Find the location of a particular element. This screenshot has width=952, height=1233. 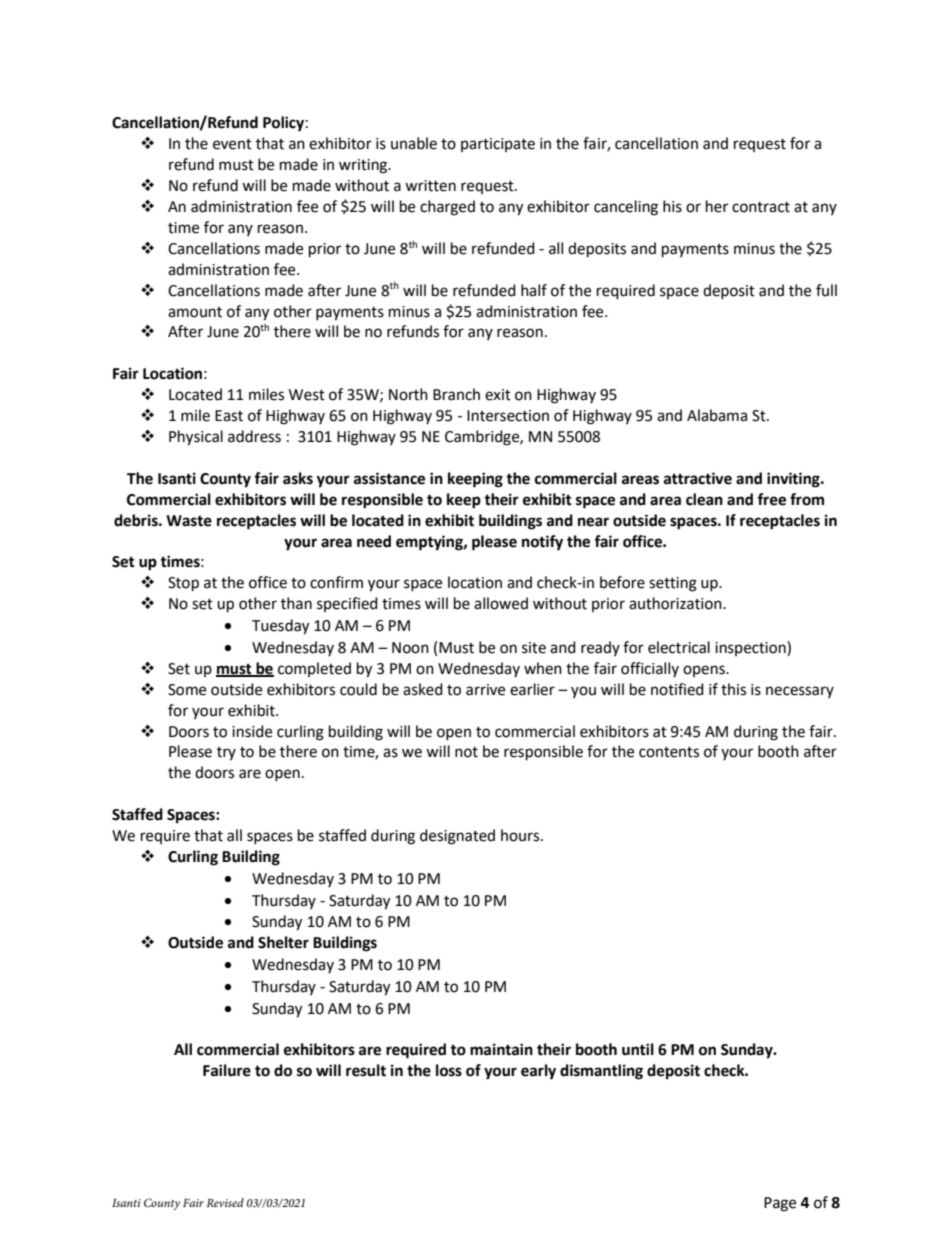

contract is located at coordinates (761, 207).
